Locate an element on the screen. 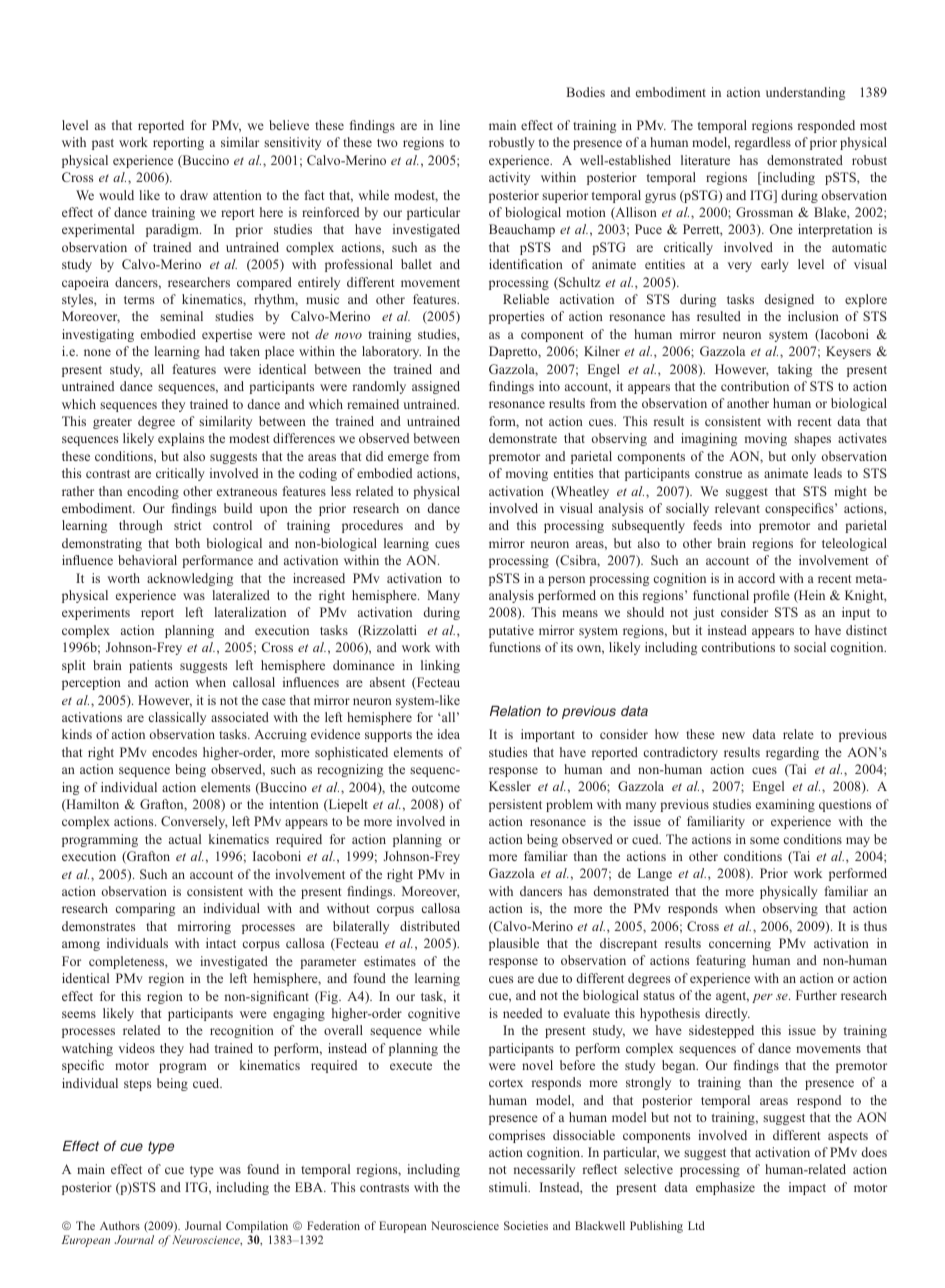  line is located at coordinates (450, 125).
